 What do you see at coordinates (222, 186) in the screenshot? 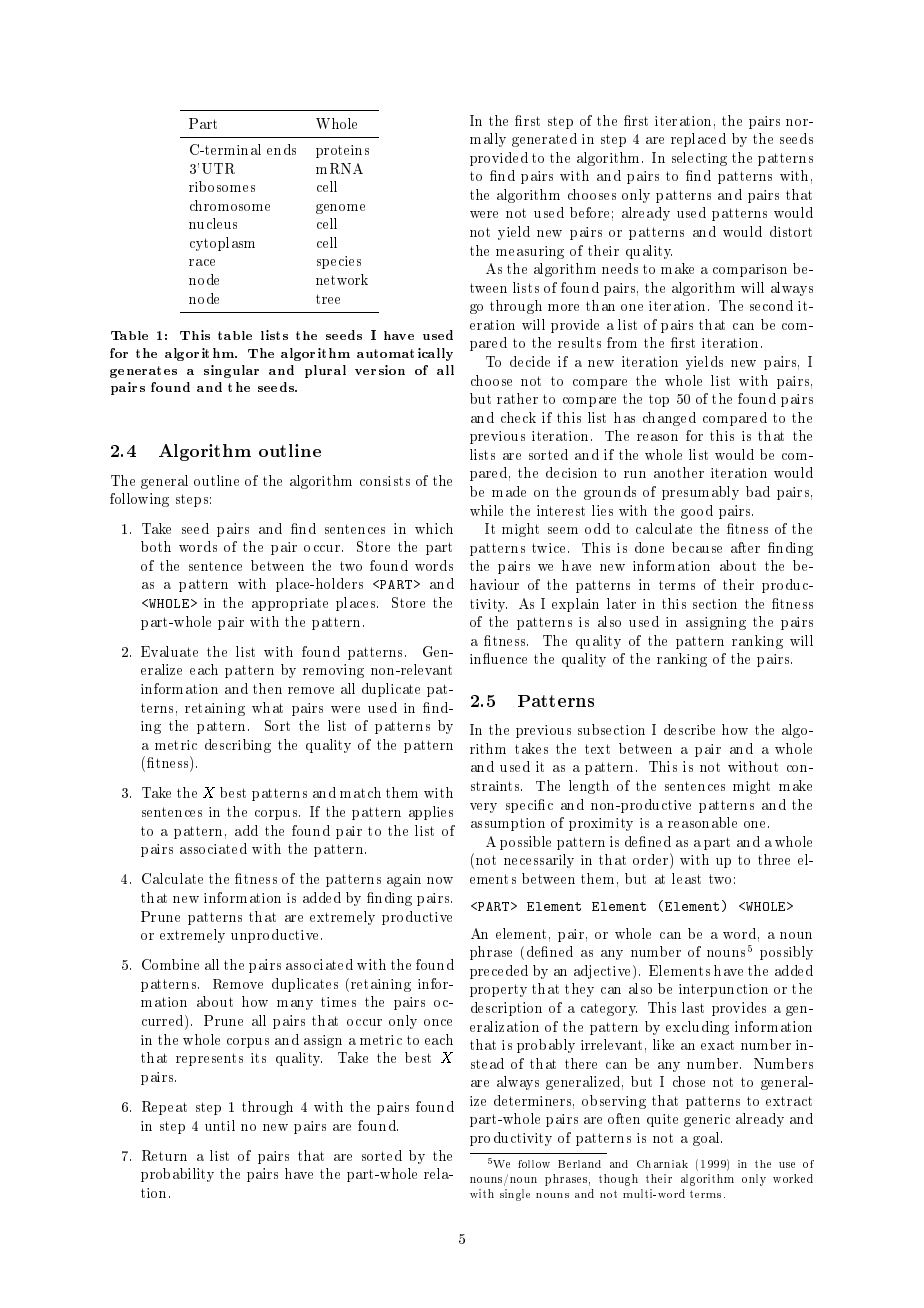
I see `ribosomes` at bounding box center [222, 186].
